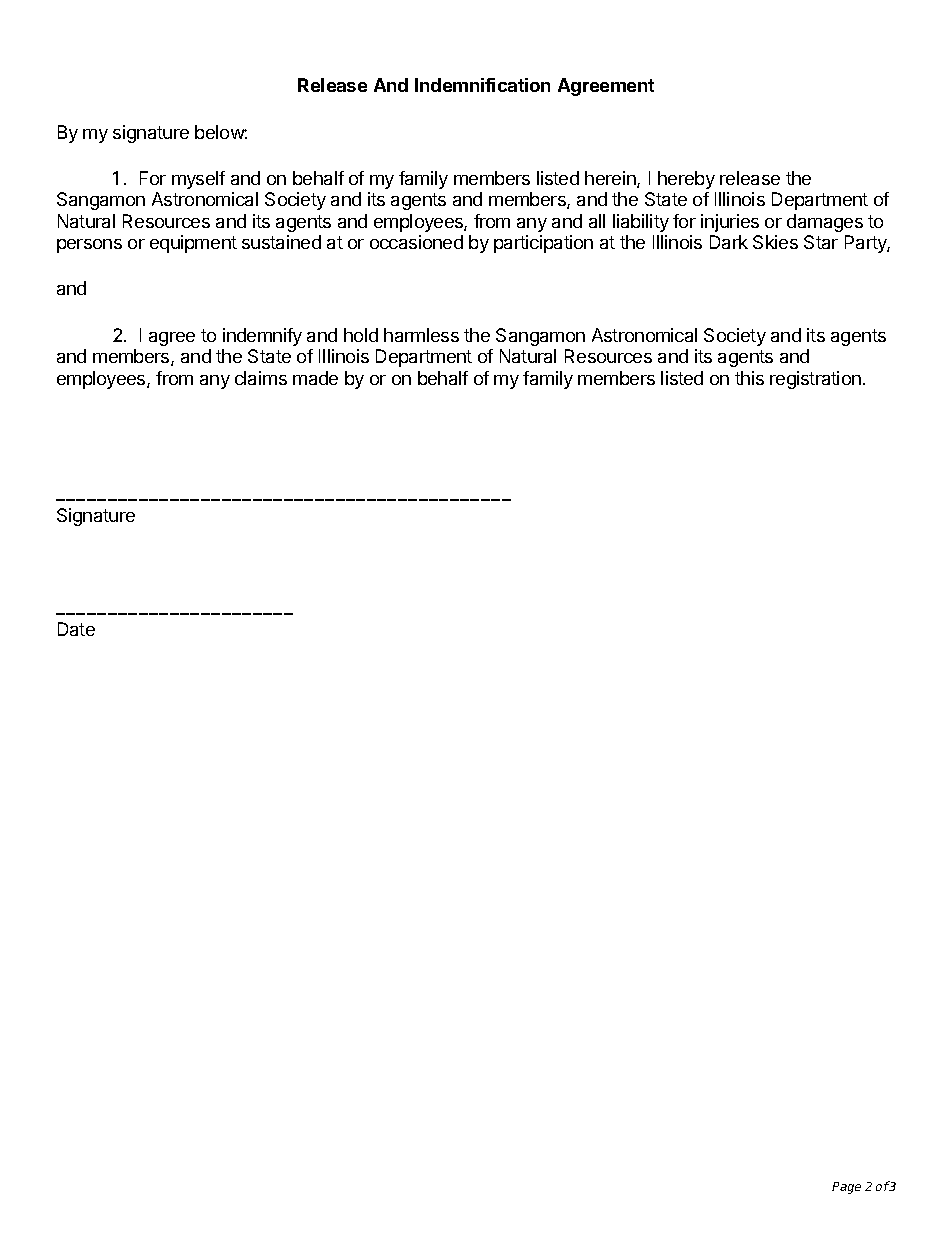 This page has width=952, height=1233. Describe the element at coordinates (262, 337) in the page. I see `indemnify` at that location.
